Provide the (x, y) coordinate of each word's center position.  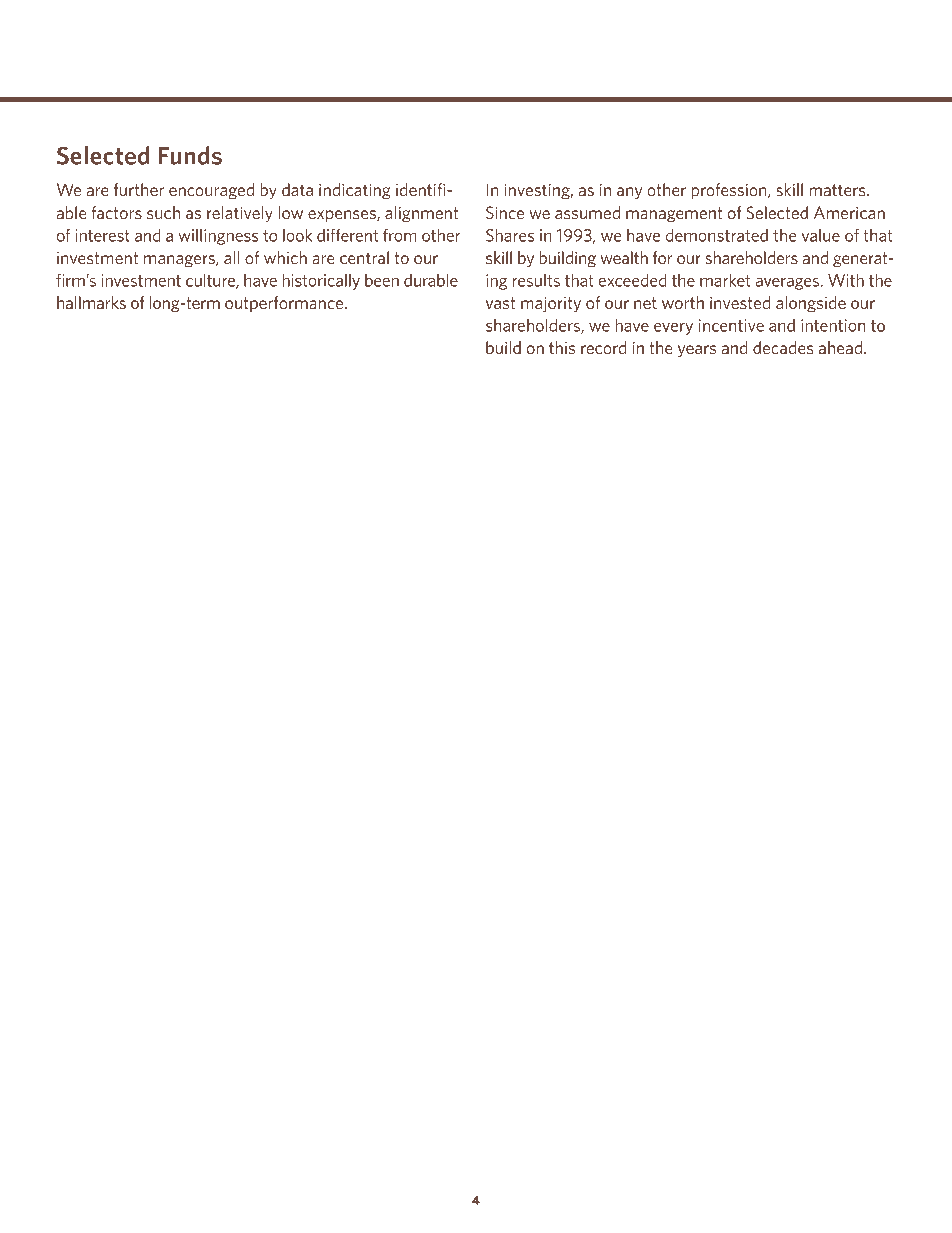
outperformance (285, 304)
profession (730, 191)
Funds (190, 155)
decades (783, 347)
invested (740, 302)
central (364, 257)
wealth (624, 257)
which (285, 257)
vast (500, 303)
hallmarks (91, 302)
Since (505, 212)
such (163, 212)
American (849, 212)
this (562, 347)
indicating (355, 191)
